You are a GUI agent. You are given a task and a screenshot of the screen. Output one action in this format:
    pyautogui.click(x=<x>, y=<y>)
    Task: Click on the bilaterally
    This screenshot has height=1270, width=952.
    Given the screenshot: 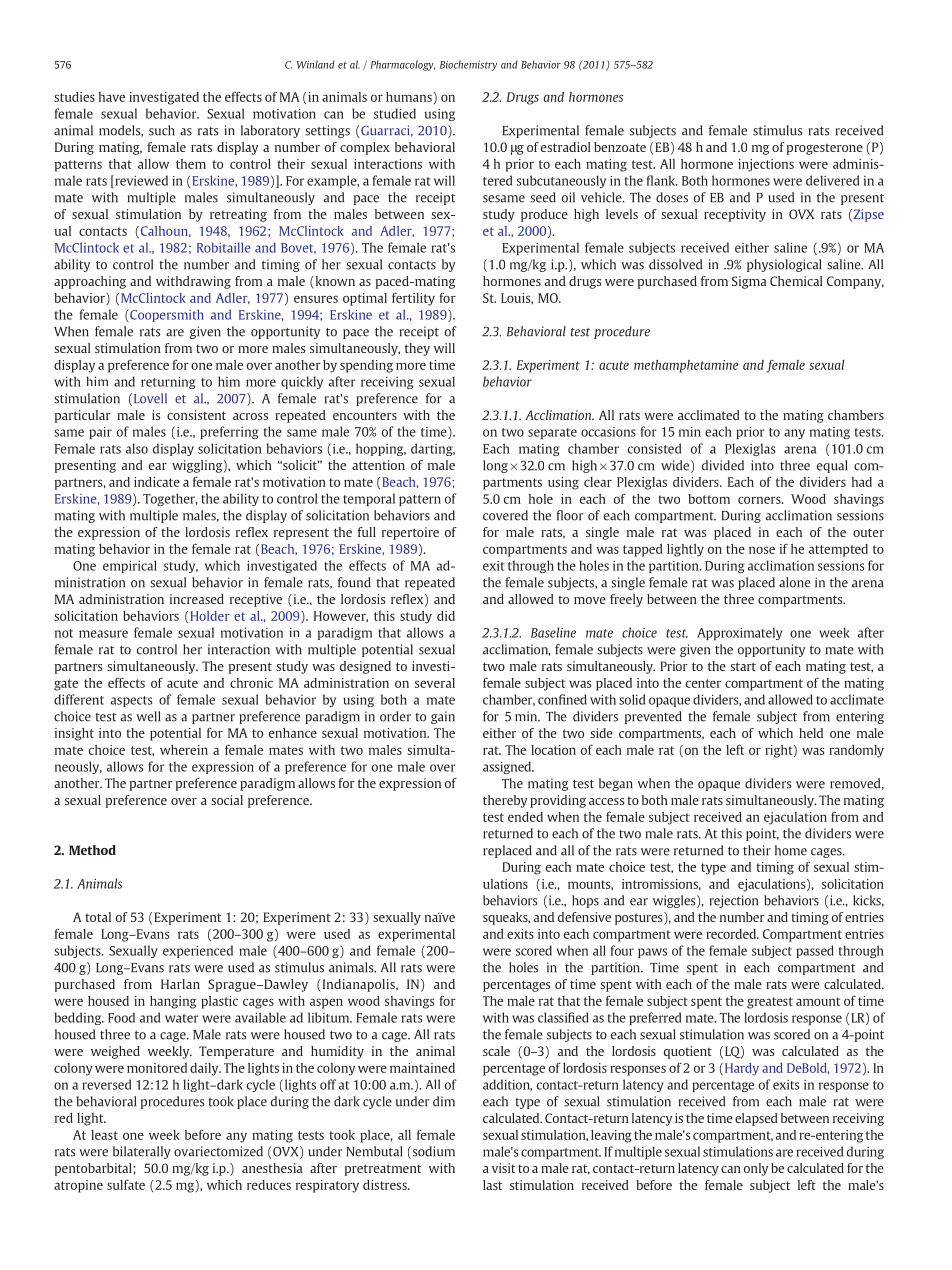 What is the action you would take?
    pyautogui.click(x=142, y=1152)
